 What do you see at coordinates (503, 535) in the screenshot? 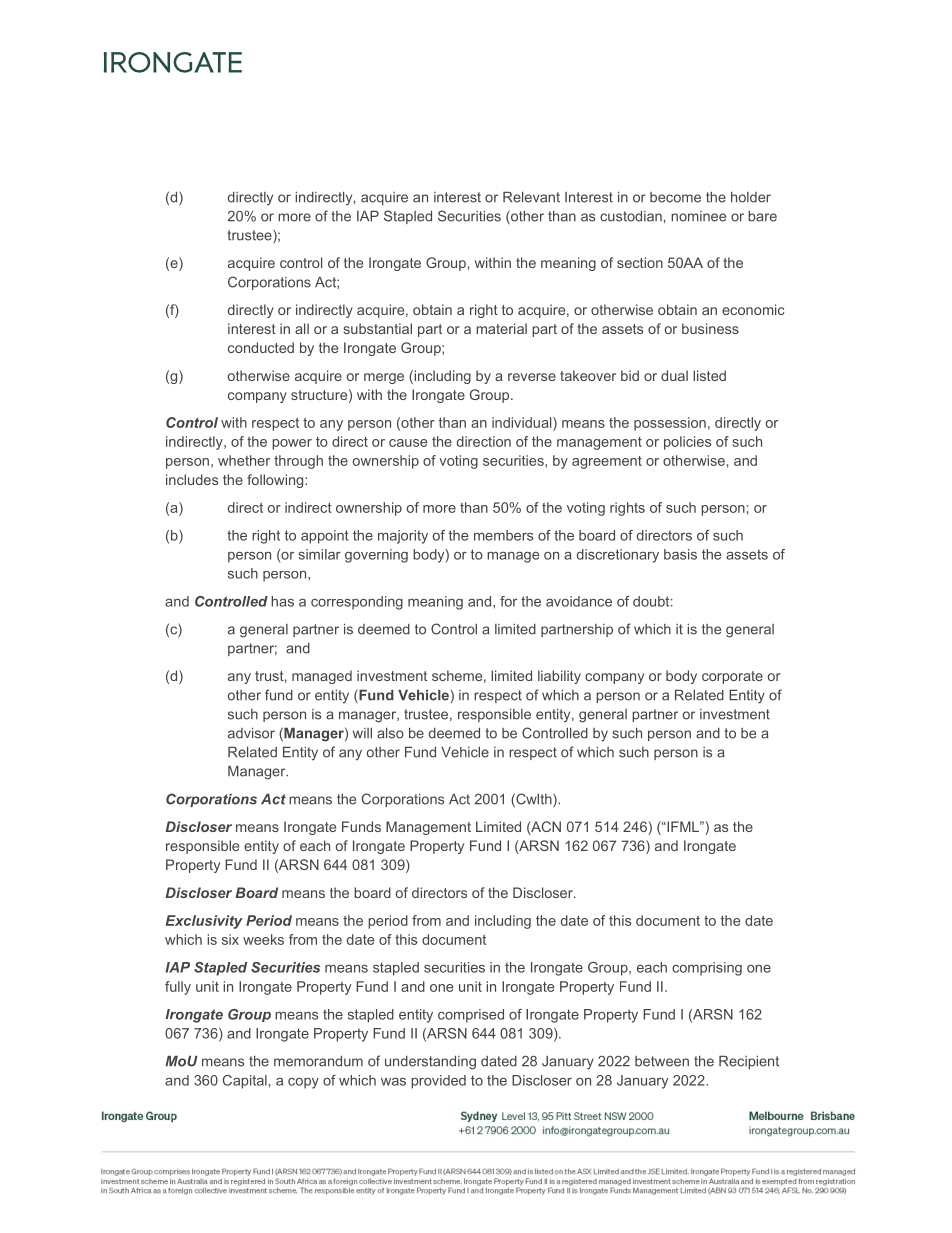
I see `members` at bounding box center [503, 535].
